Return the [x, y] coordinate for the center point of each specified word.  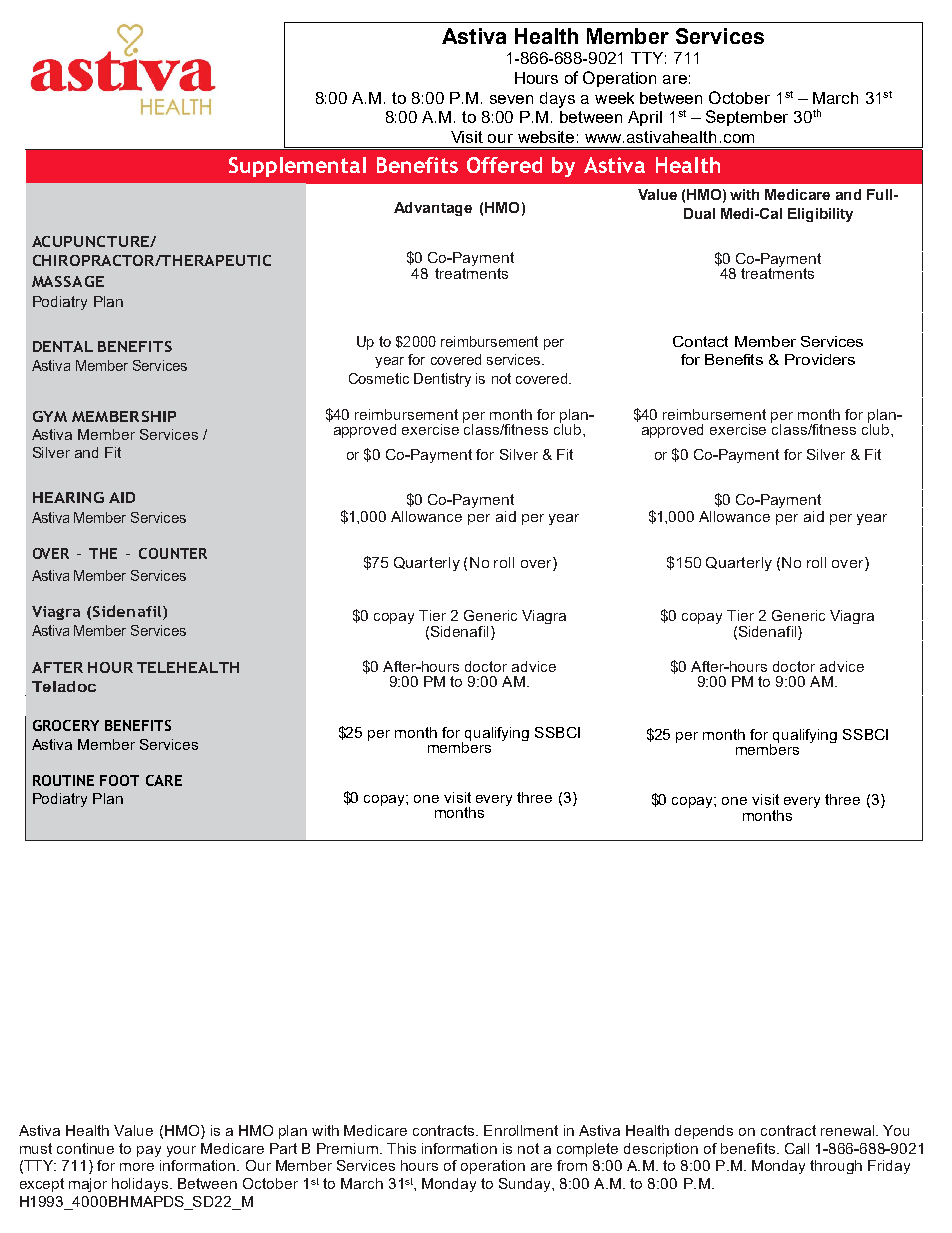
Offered [504, 165]
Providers [820, 359]
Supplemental [297, 167]
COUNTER [173, 553]
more [137, 1167]
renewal [847, 1130]
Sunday [526, 1185]
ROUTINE [63, 780]
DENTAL [63, 346]
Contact [700, 341]
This [401, 1148]
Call [797, 1148]
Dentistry [442, 380]
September [747, 118]
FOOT [119, 780]
